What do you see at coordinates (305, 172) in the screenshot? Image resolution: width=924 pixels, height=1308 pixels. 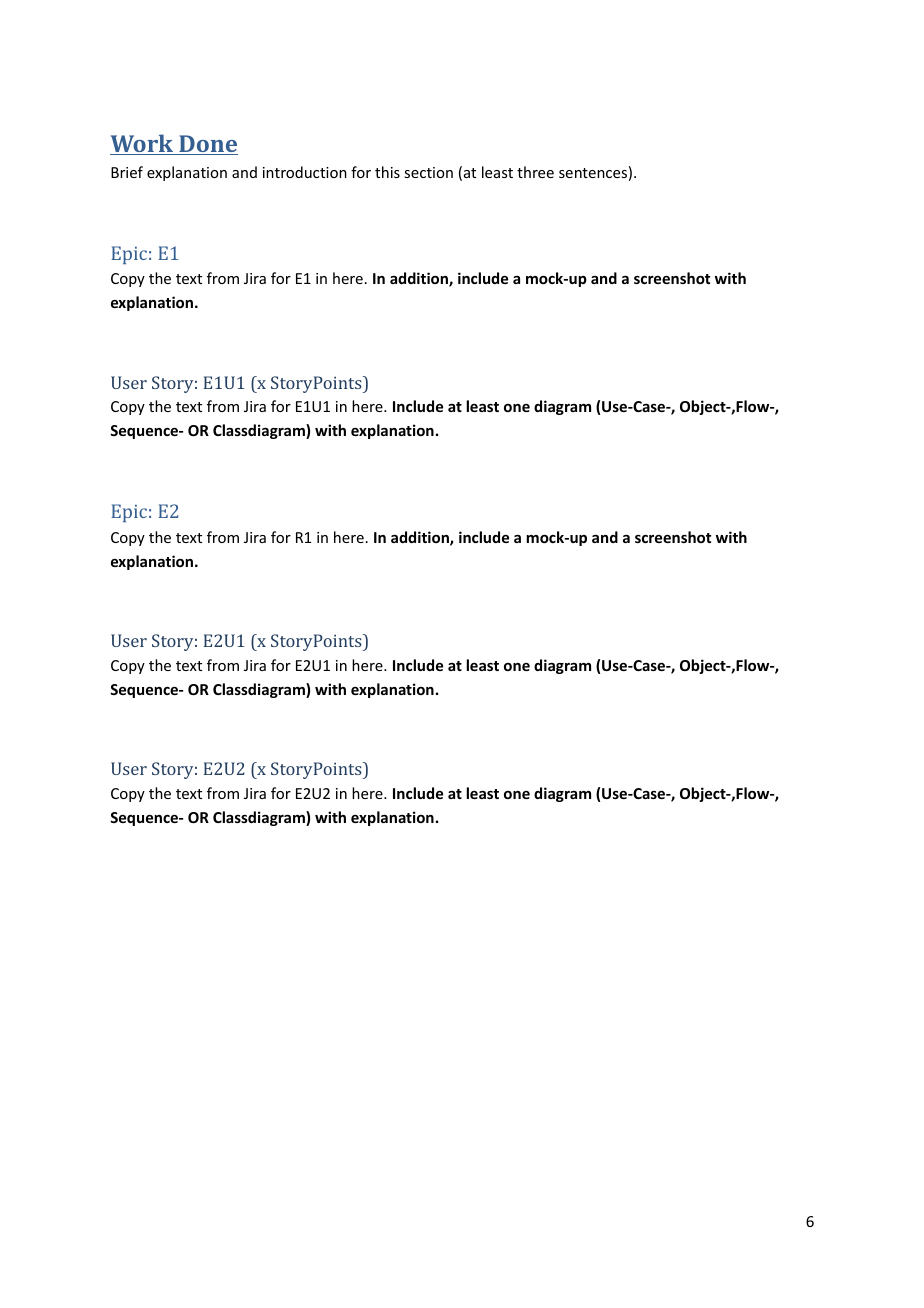 I see `introduction` at bounding box center [305, 172].
